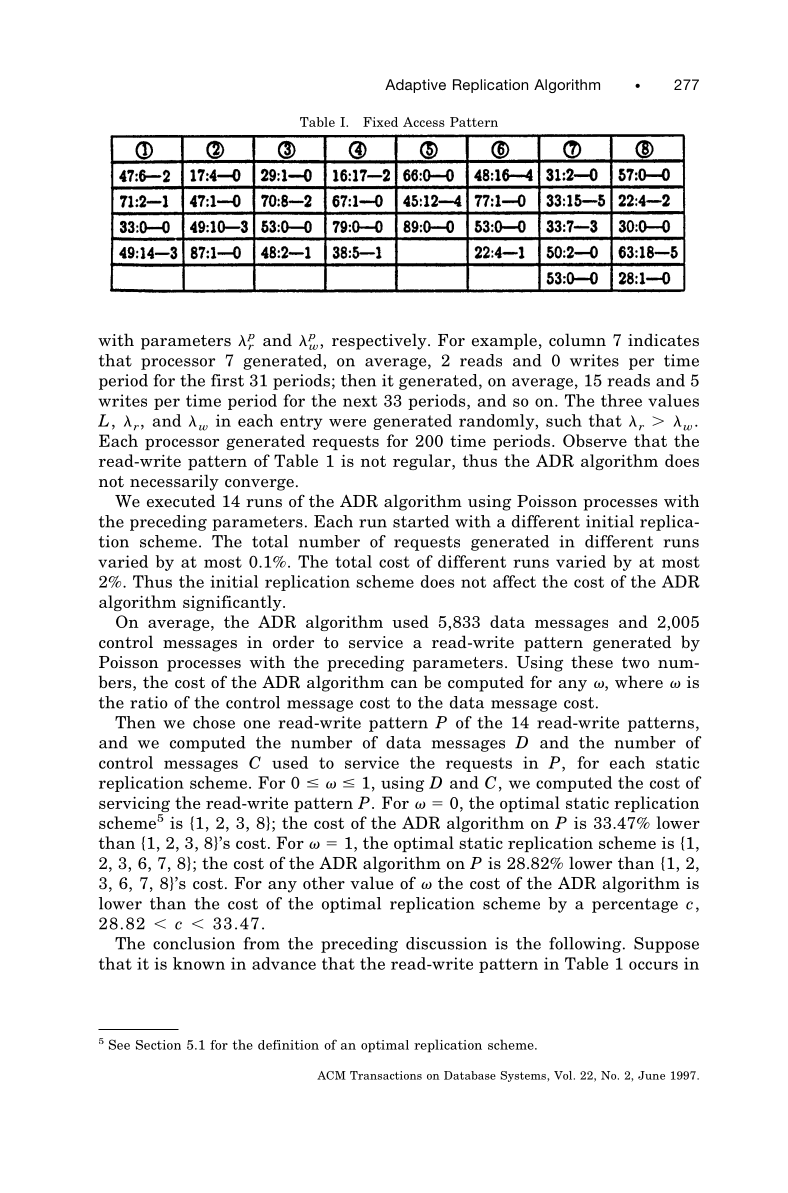 The image size is (788, 1193). I want to click on affect, so click(514, 581).
